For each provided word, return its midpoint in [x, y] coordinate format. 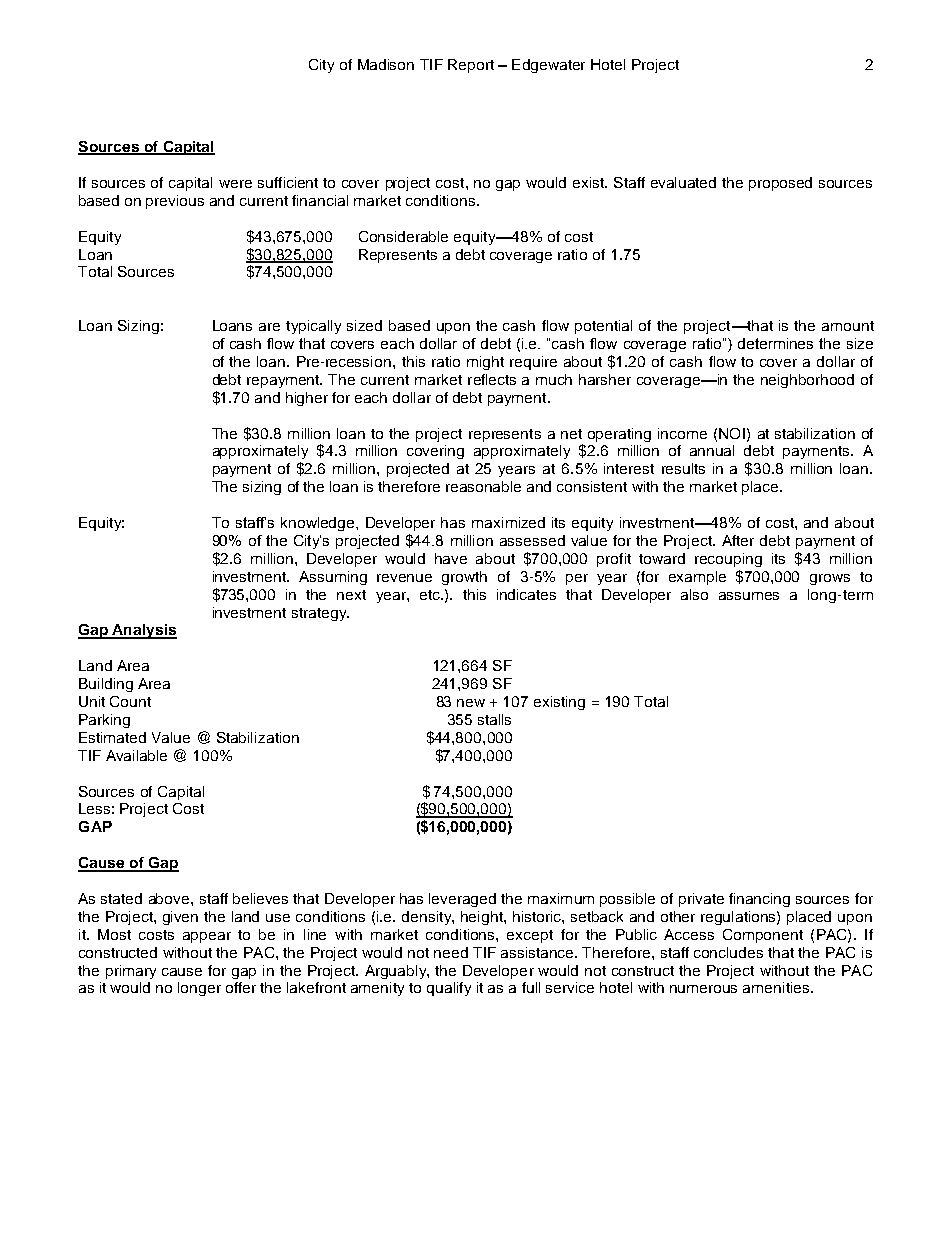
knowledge [319, 524]
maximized [508, 522]
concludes [728, 952]
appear [207, 937]
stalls [494, 719]
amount [848, 326]
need [451, 952]
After [738, 540]
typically [313, 327]
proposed [780, 184]
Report [471, 66]
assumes [749, 596]
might [485, 363]
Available [136, 755]
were [235, 184]
